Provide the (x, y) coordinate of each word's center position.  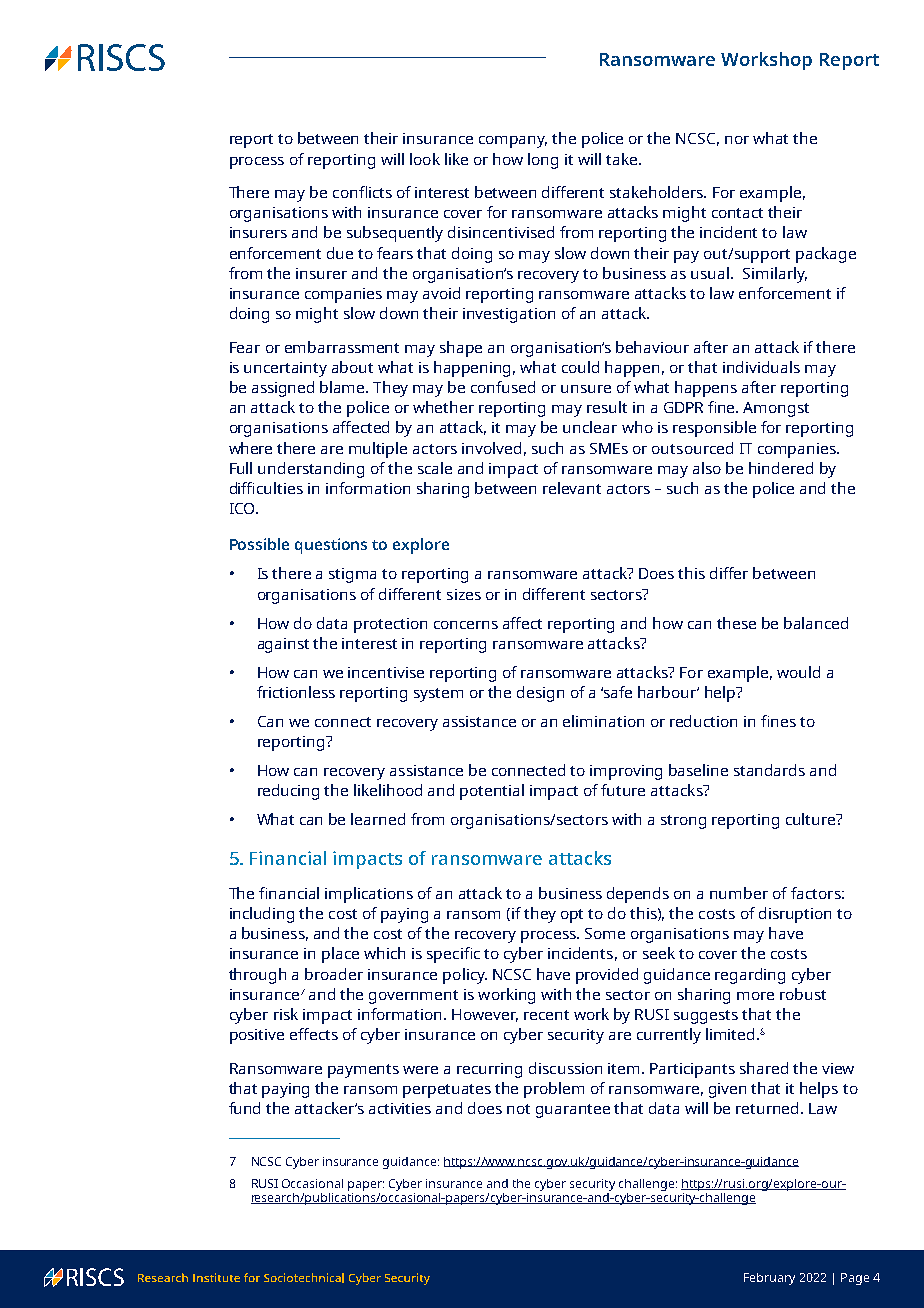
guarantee (573, 1111)
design (540, 694)
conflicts (362, 192)
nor (737, 140)
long (543, 161)
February (769, 1279)
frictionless (296, 692)
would (798, 672)
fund (244, 1108)
